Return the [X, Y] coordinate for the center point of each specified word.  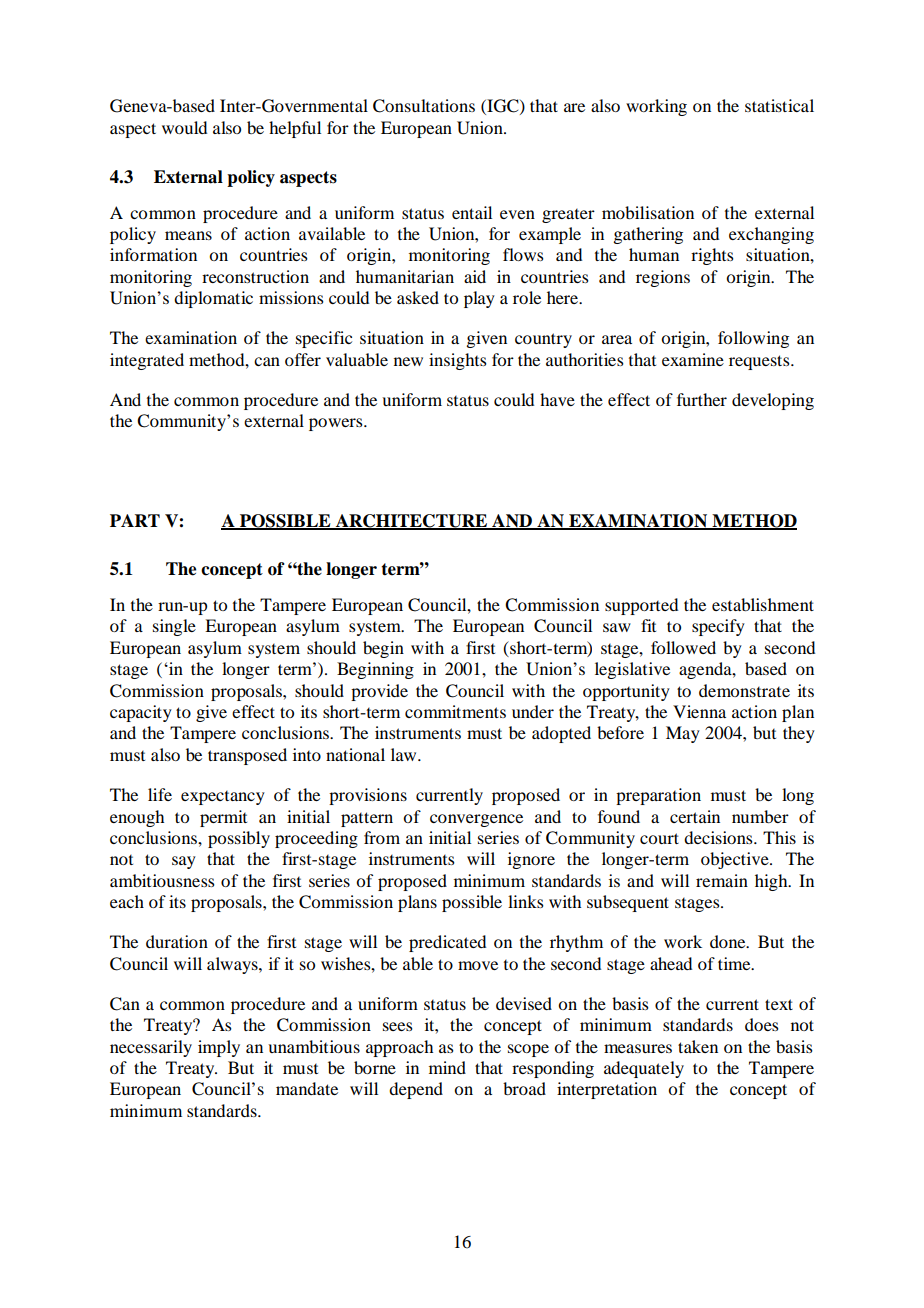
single [174, 627]
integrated [147, 361]
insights [458, 361]
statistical [779, 105]
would [184, 127]
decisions [719, 837]
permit [223, 818]
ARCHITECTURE [411, 521]
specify [718, 627]
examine [693, 359]
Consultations [424, 106]
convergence [476, 820]
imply [219, 1048]
